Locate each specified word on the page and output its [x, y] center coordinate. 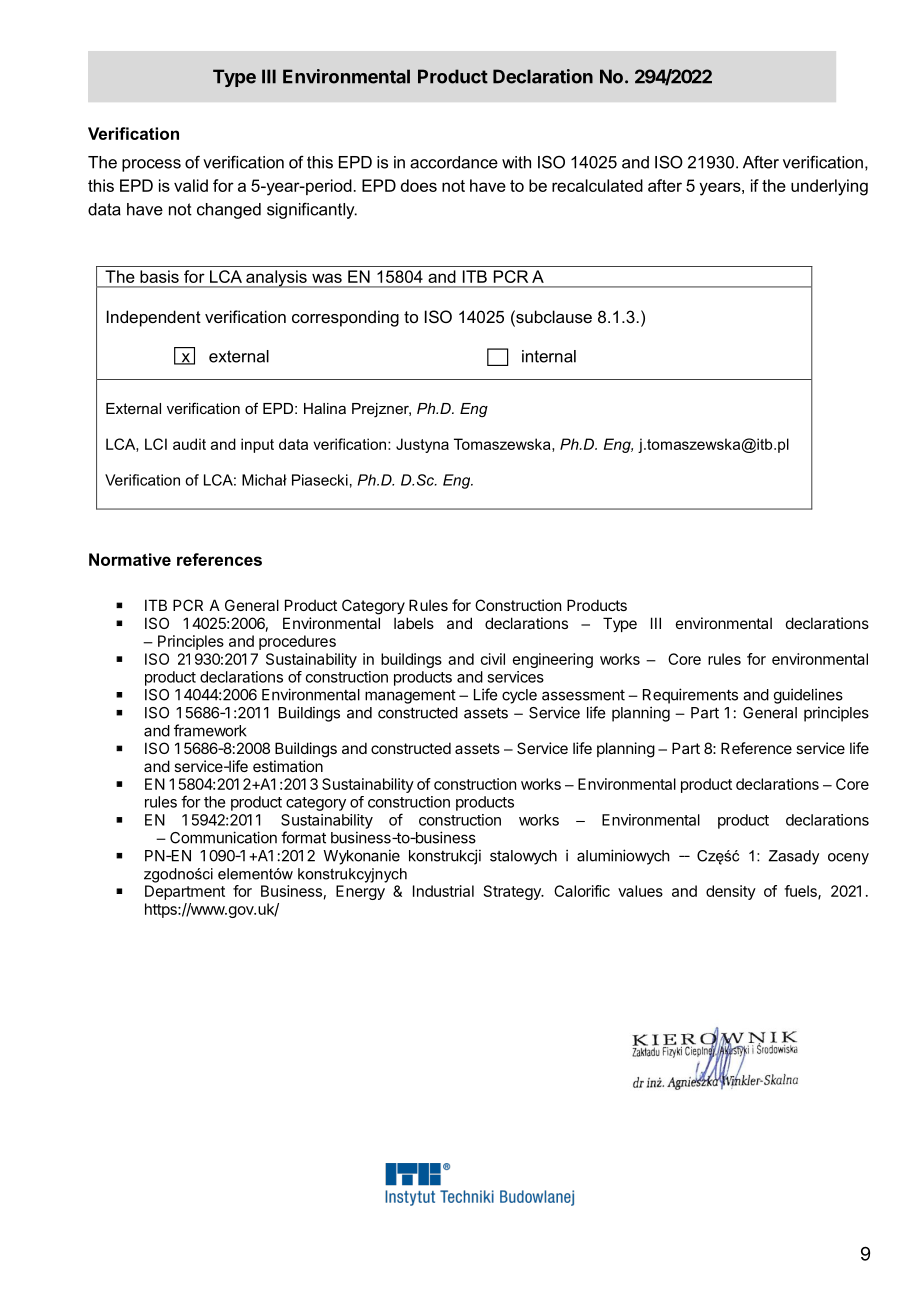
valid [191, 185]
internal [549, 356]
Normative [130, 559]
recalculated [597, 185]
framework [210, 730]
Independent [154, 318]
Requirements [690, 696]
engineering [553, 660]
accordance [454, 162]
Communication [223, 837]
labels [414, 623]
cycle [519, 696]
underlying [829, 187]
